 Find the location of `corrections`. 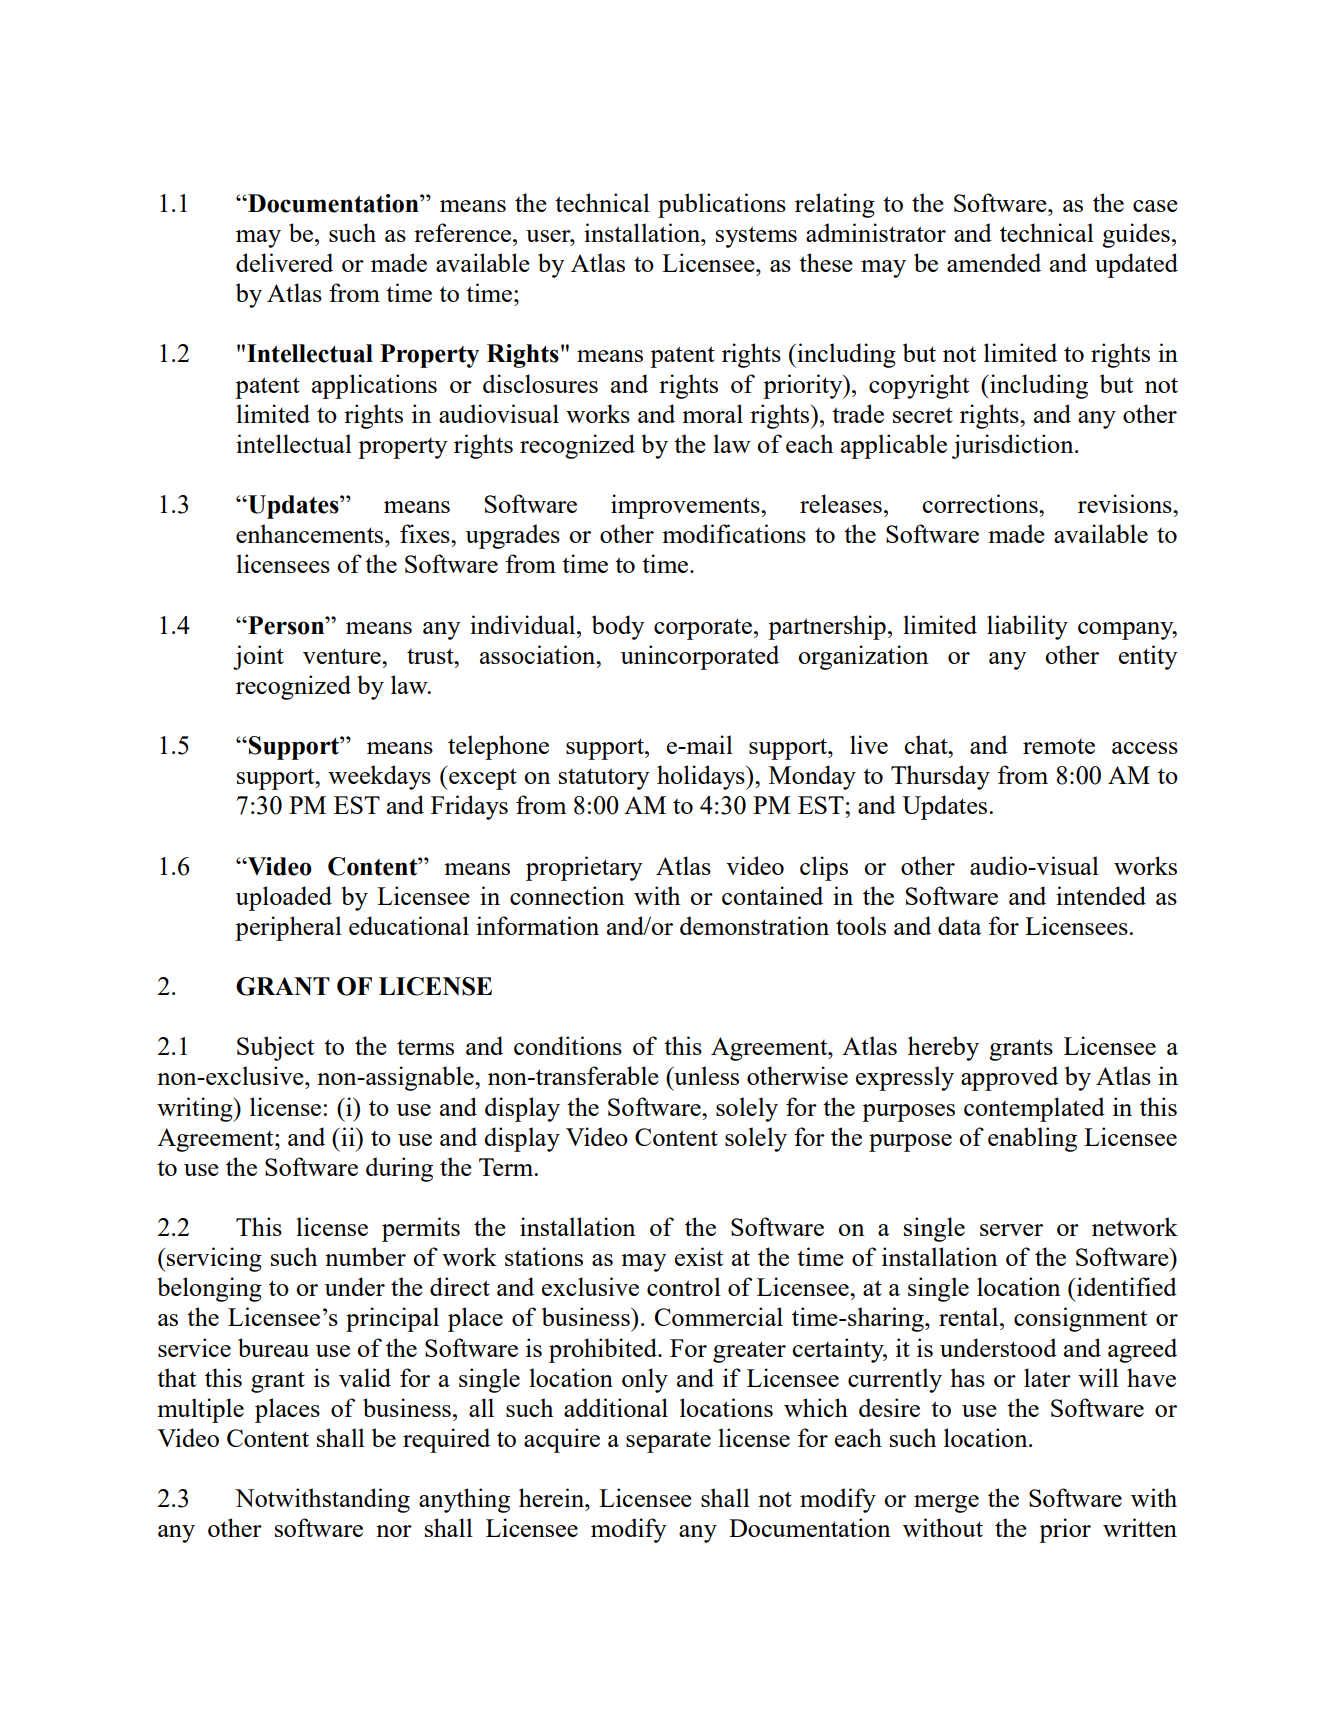

corrections is located at coordinates (981, 503).
